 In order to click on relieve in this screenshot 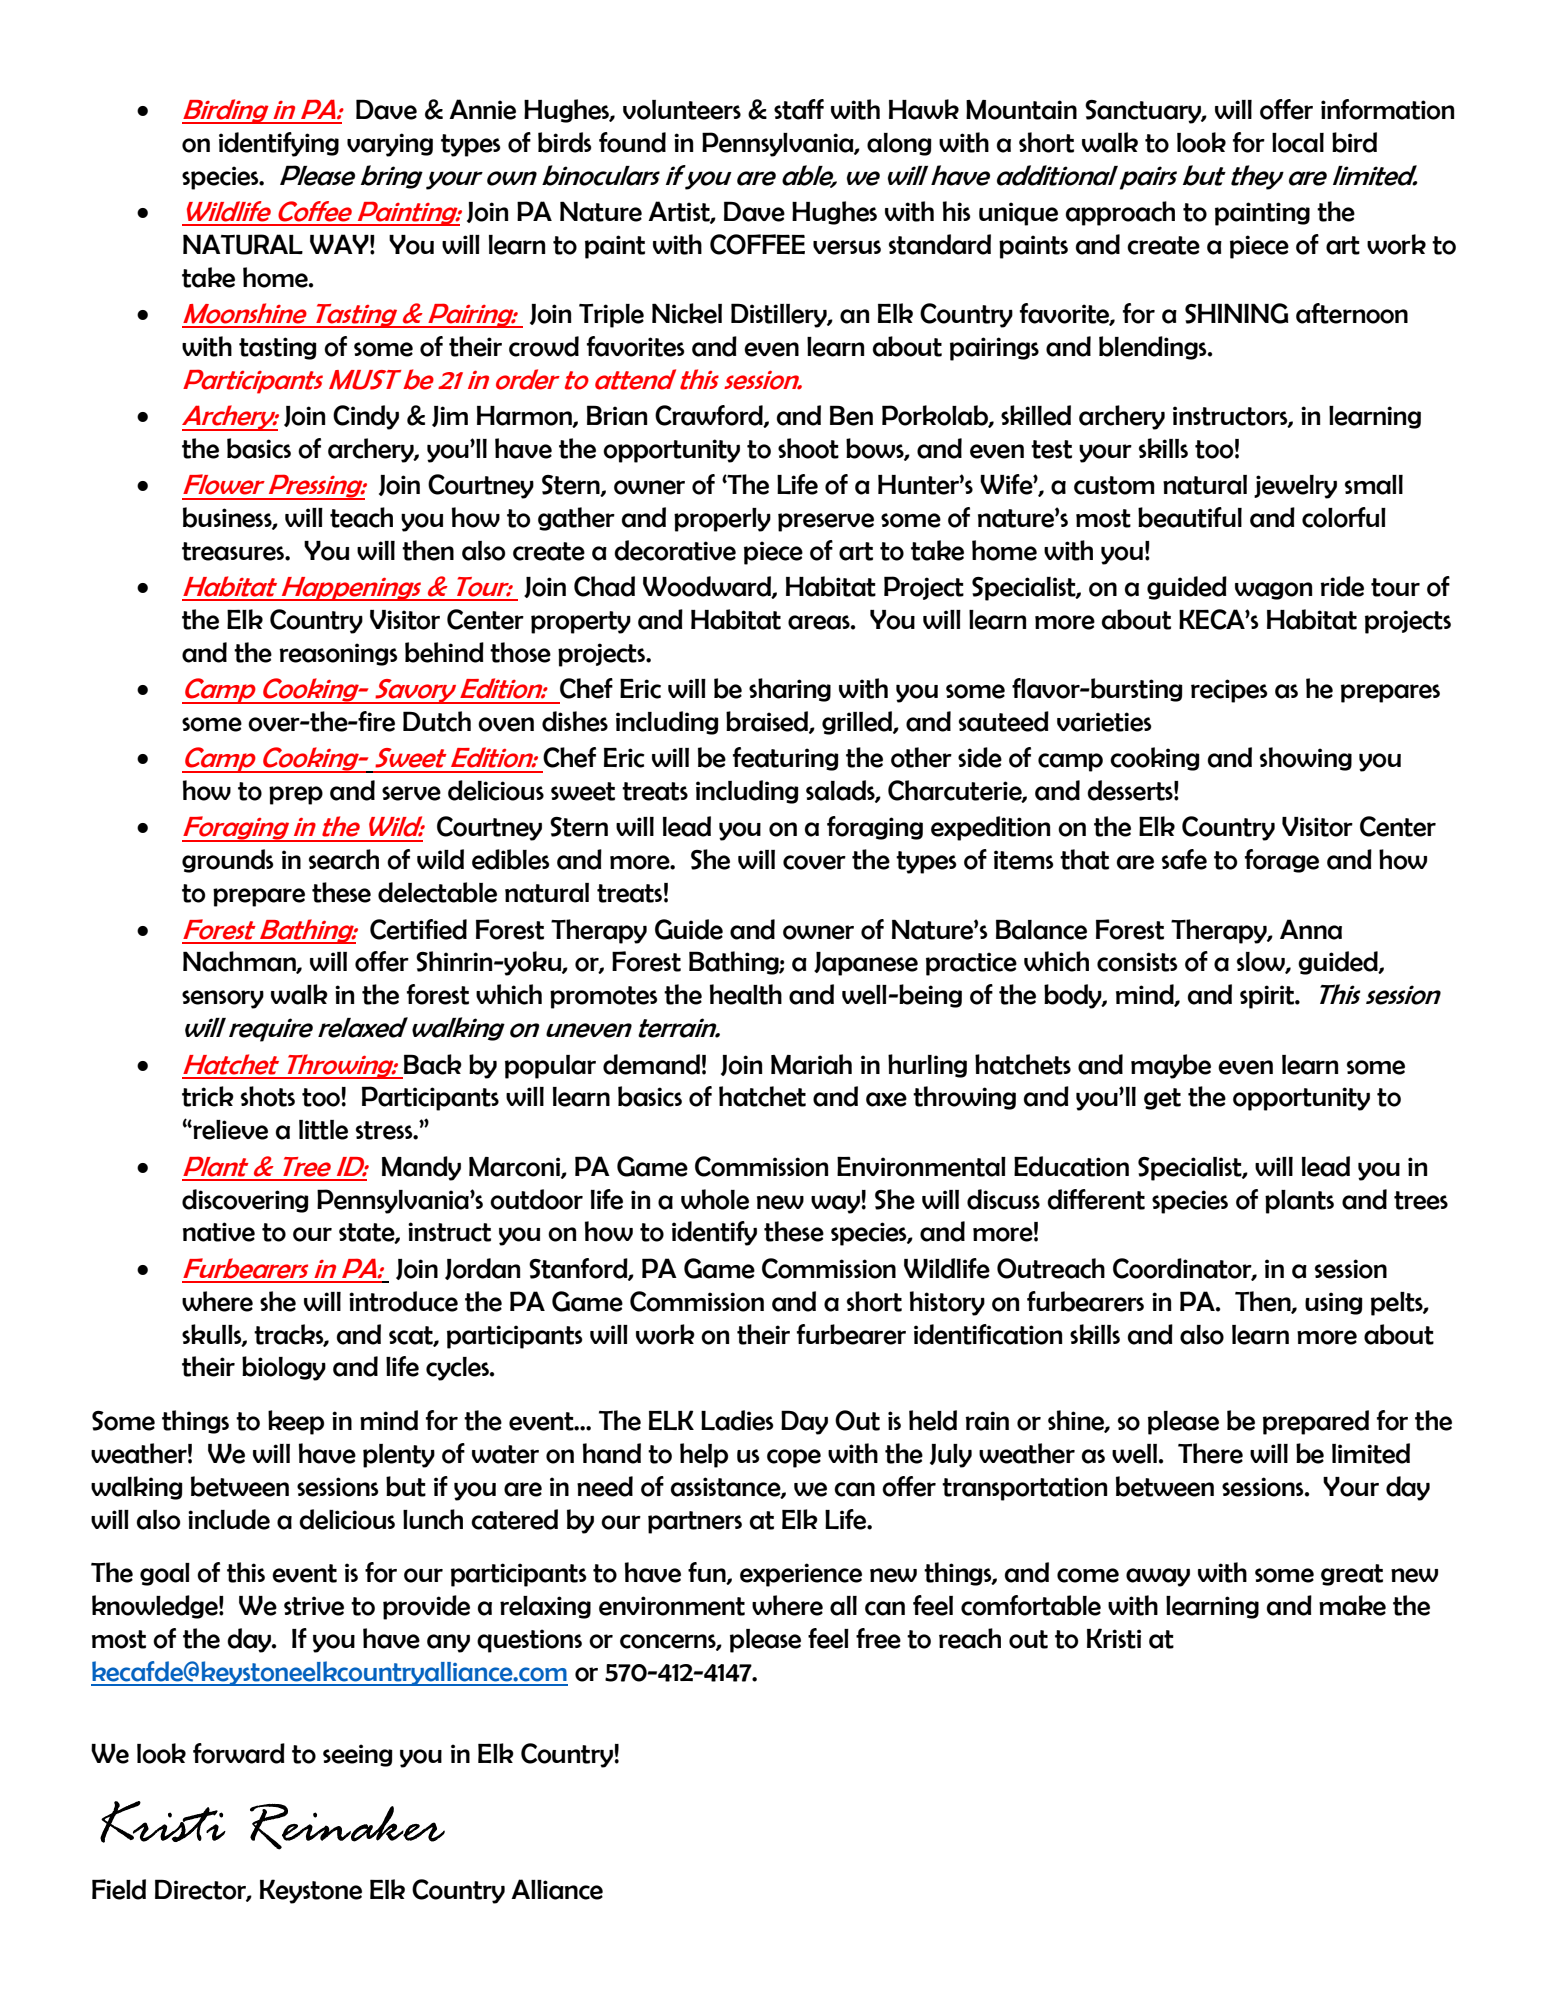, I will do `click(229, 1130)`.
